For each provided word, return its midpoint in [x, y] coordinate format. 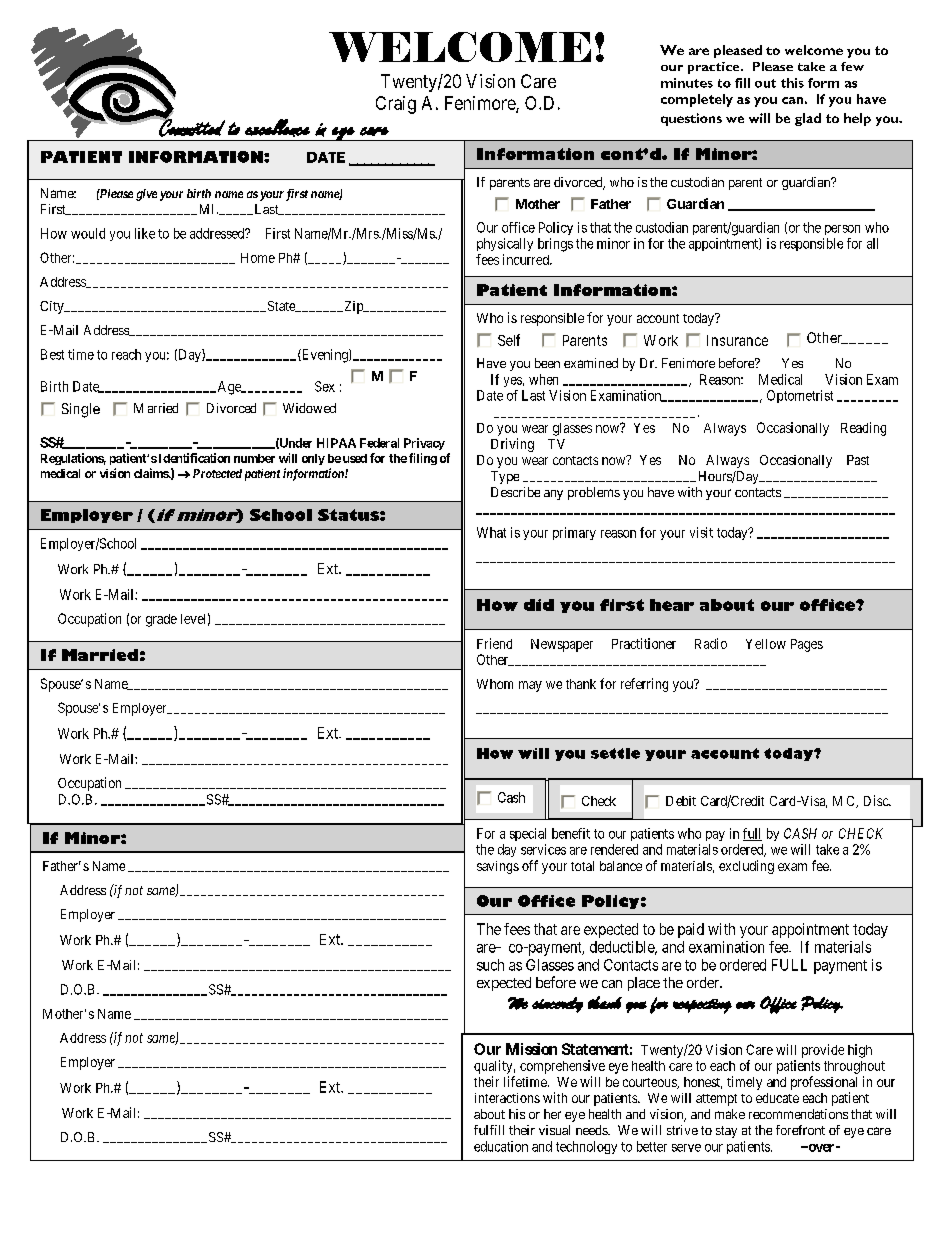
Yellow [766, 644]
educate [777, 1098]
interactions [507, 1098]
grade [161, 620]
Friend [494, 643]
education [501, 1146]
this [792, 83]
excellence [277, 128]
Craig [396, 105]
